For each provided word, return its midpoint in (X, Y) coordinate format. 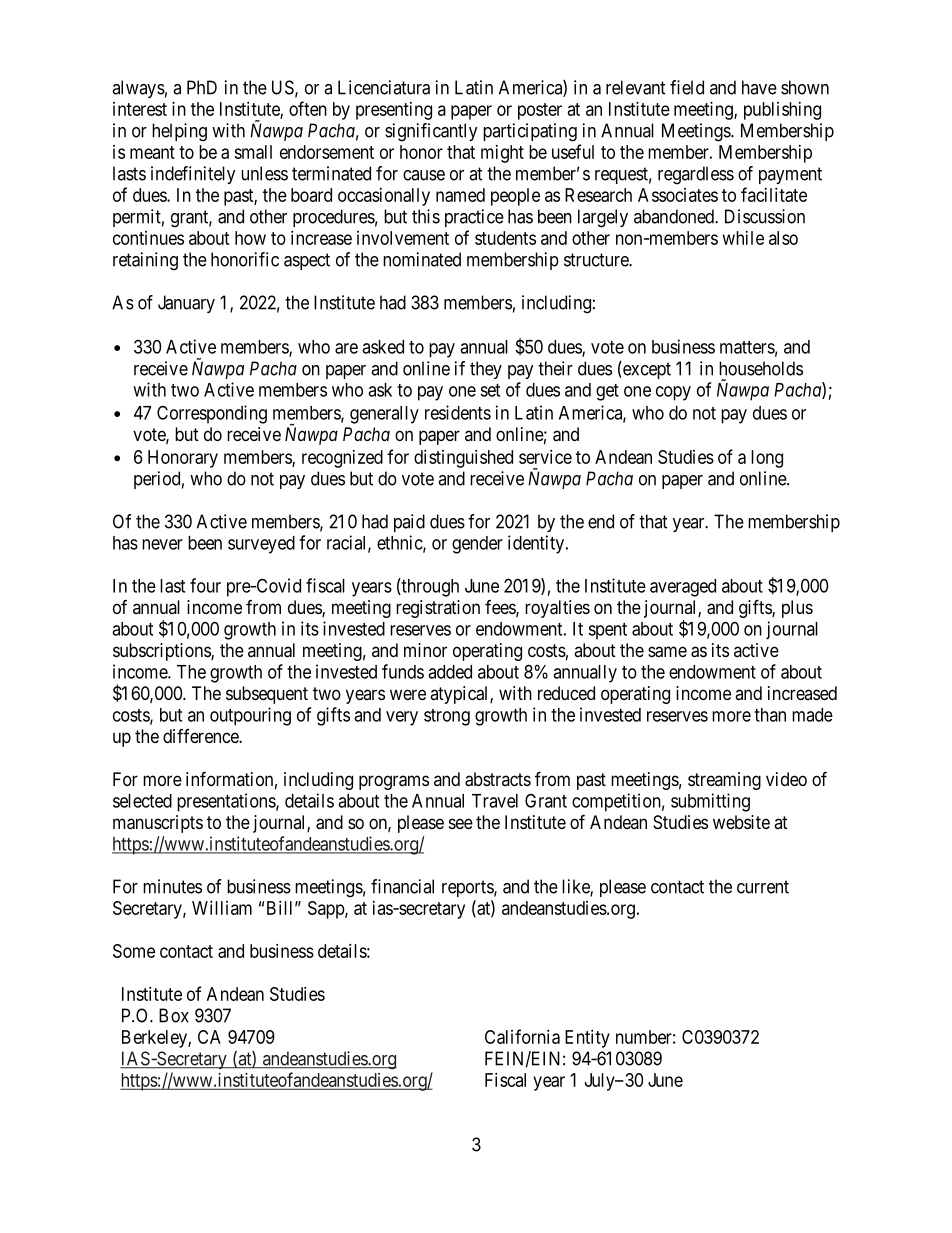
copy (673, 393)
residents (458, 412)
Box (174, 1015)
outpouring (250, 716)
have (759, 87)
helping (179, 132)
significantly (431, 132)
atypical (460, 695)
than (770, 715)
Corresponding (212, 414)
